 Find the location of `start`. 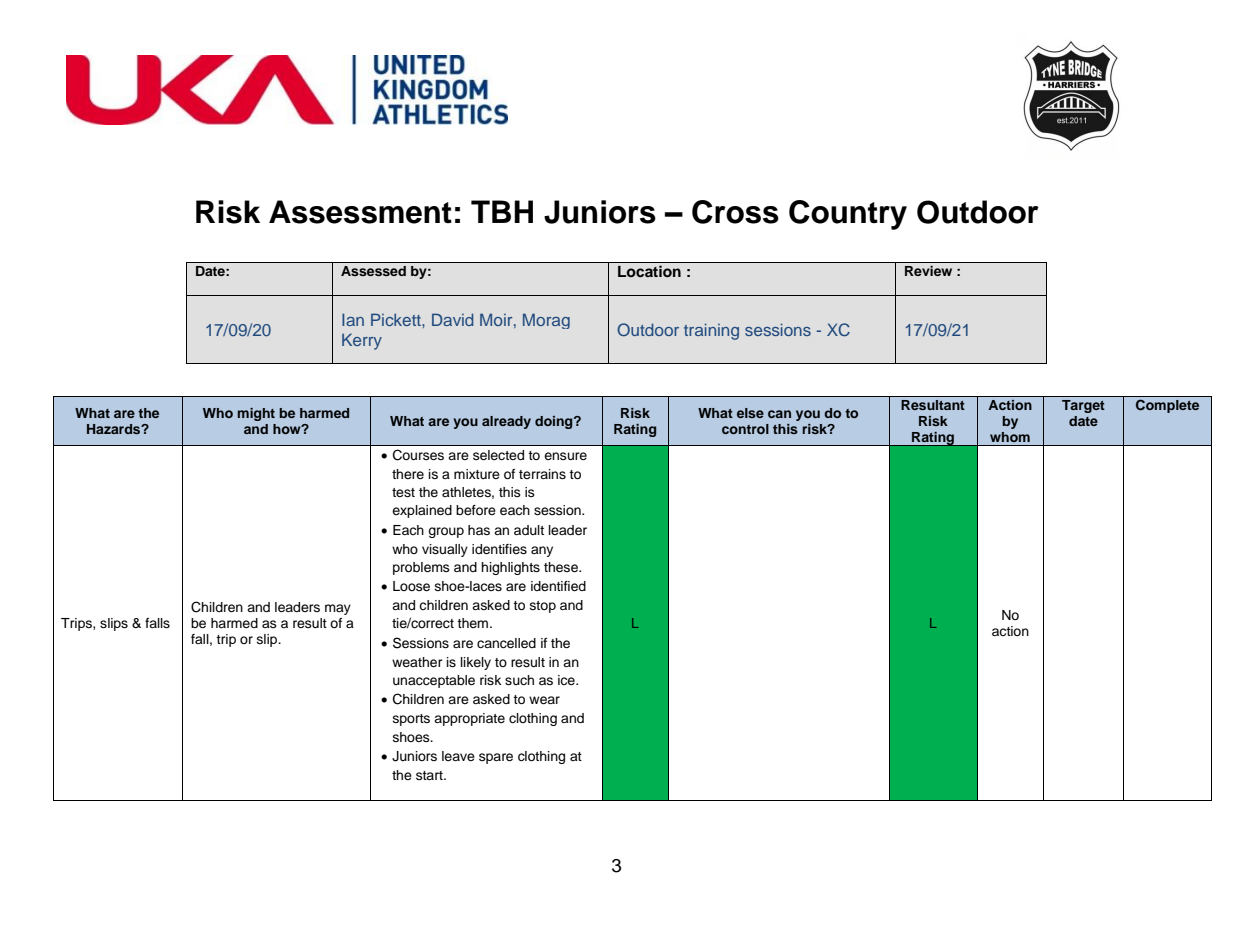

start is located at coordinates (430, 775).
